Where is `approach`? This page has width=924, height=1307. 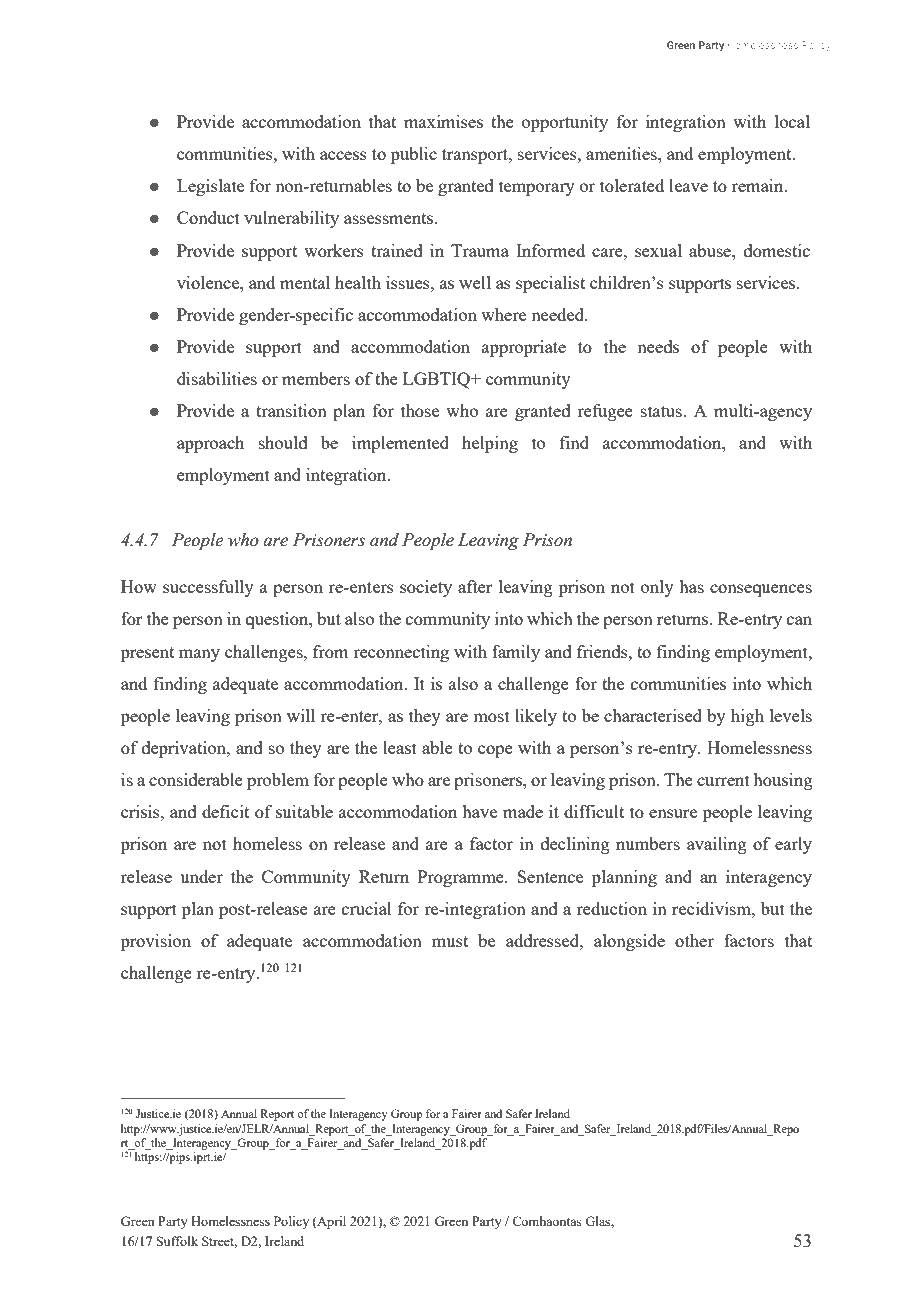 approach is located at coordinates (210, 444).
